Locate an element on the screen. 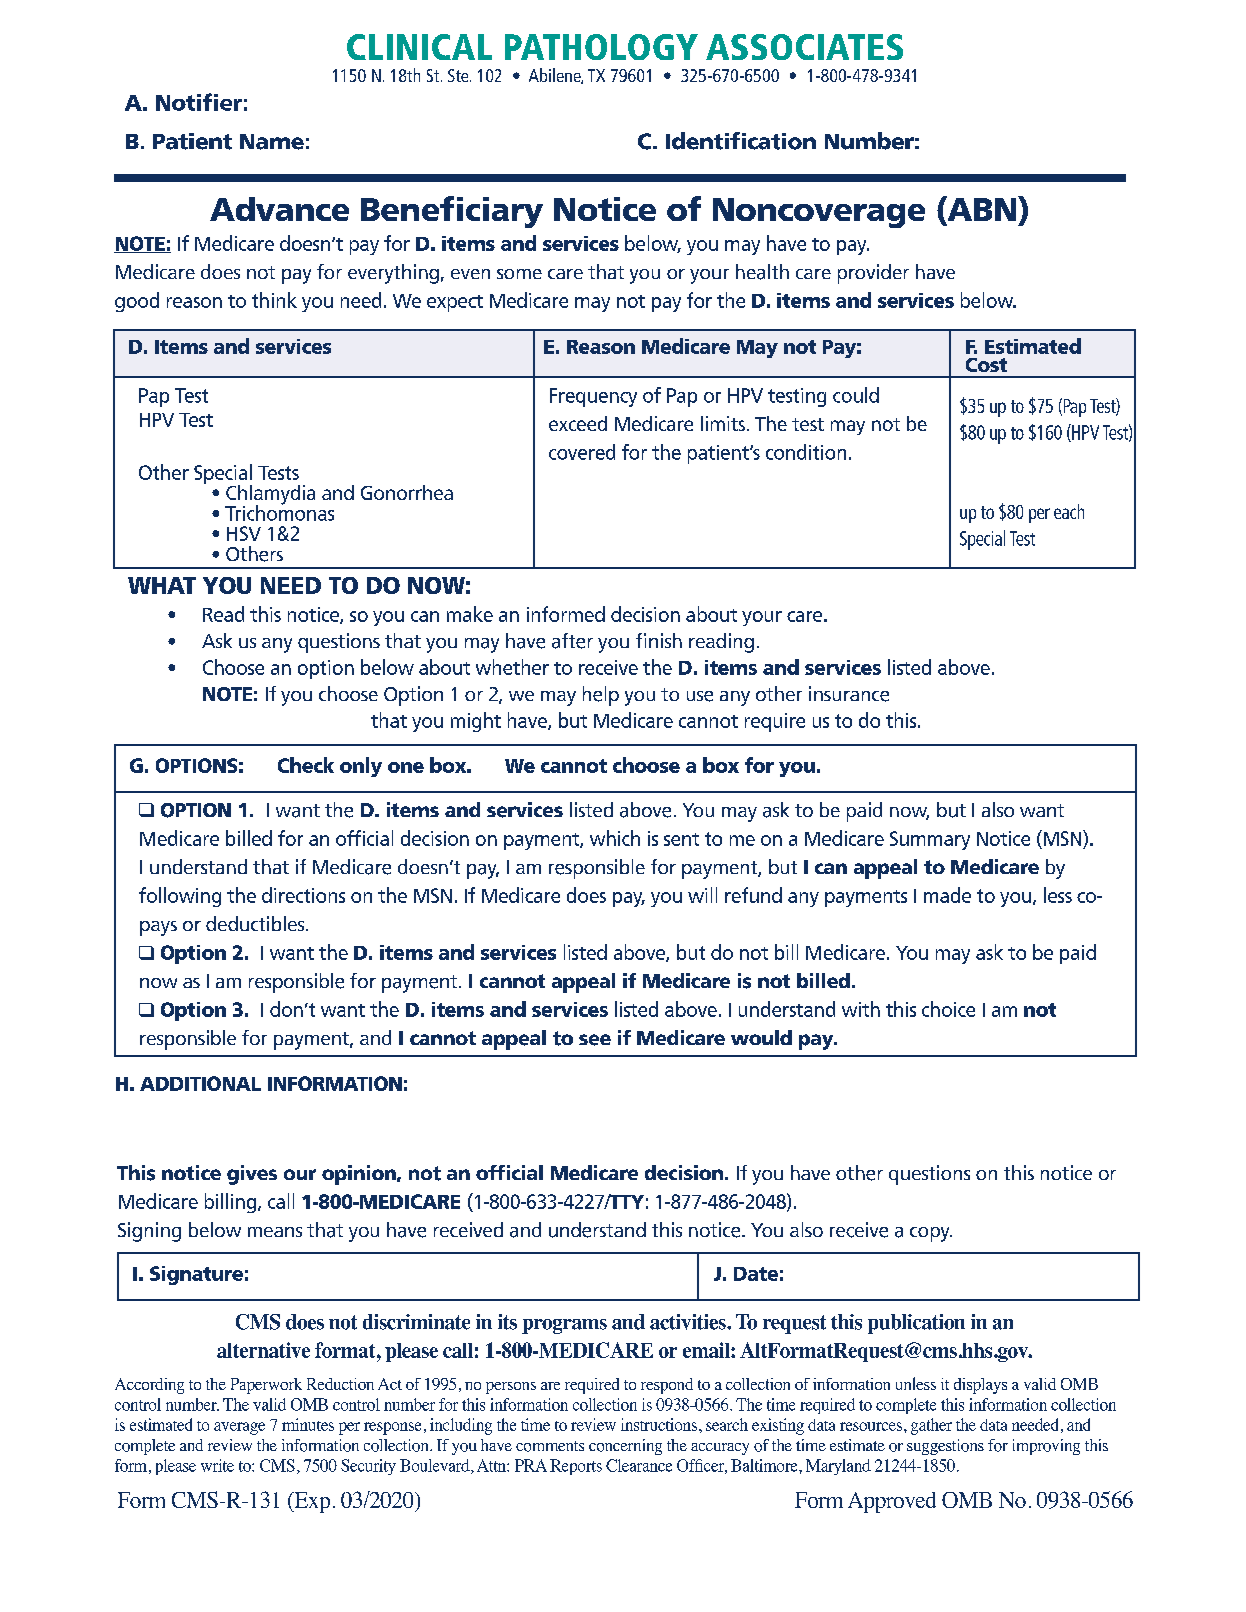 The width and height of the screenshot is (1246, 1612). see is located at coordinates (595, 1040).
